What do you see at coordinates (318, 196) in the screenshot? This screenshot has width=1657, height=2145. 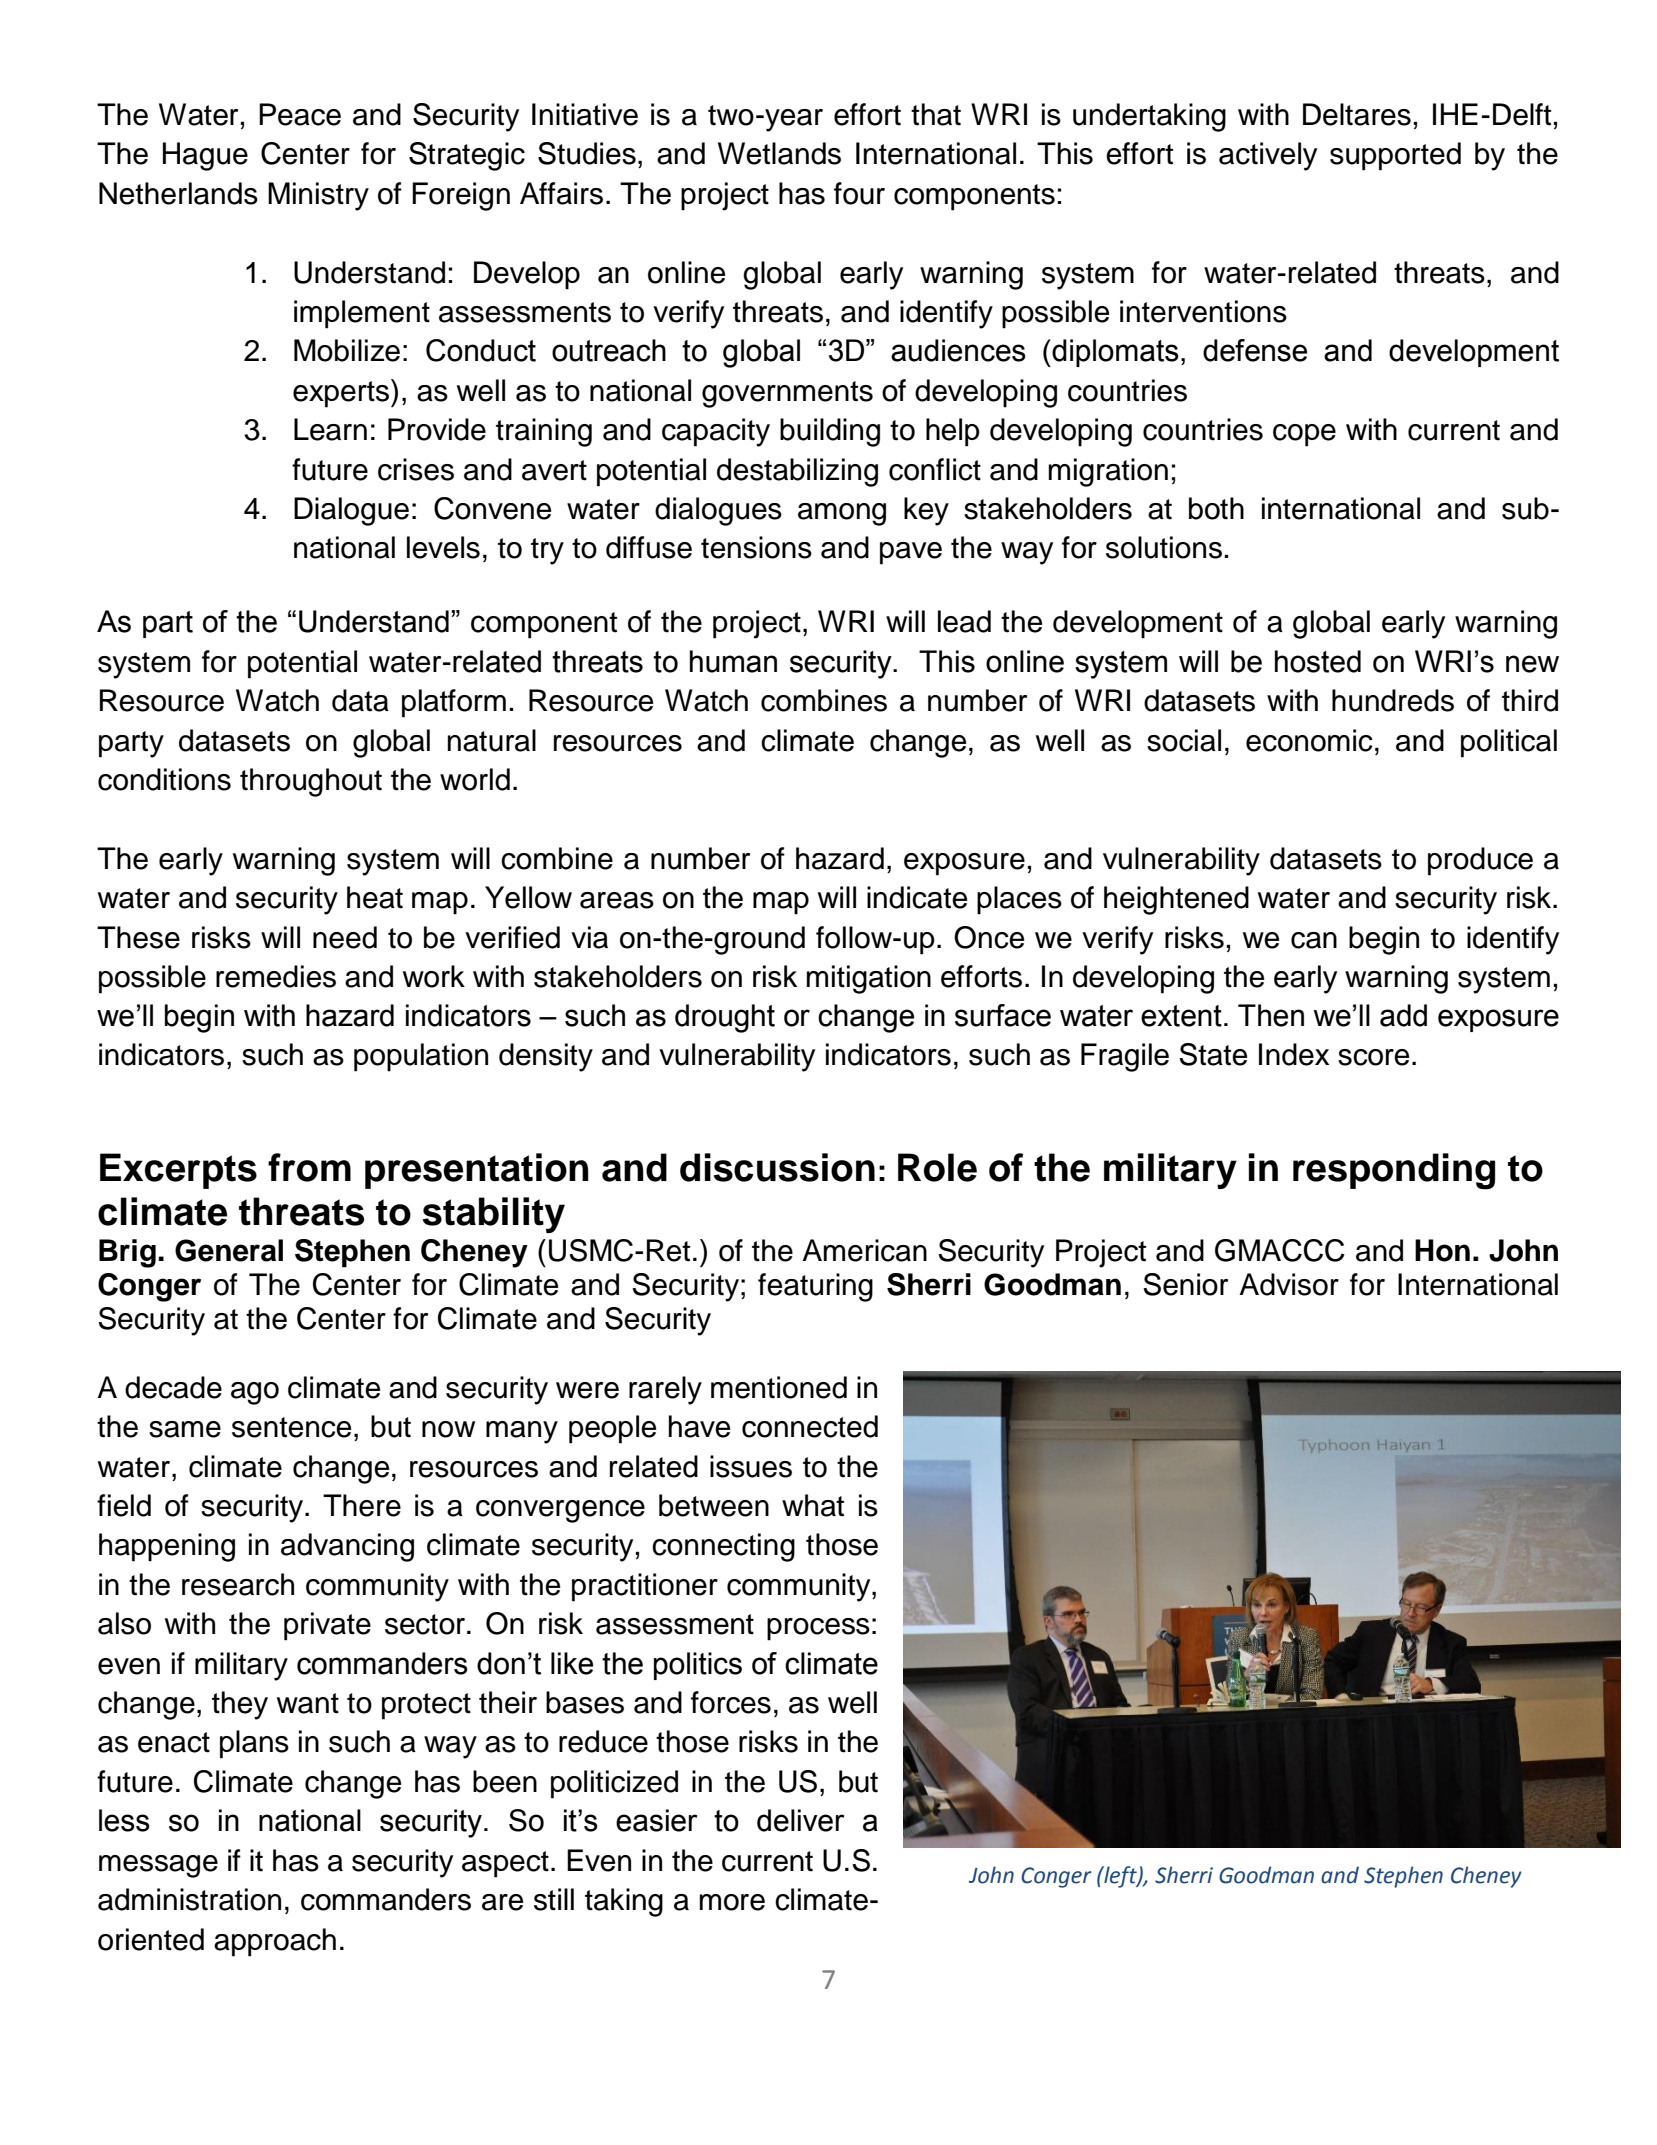 I see `Ministry` at bounding box center [318, 196].
